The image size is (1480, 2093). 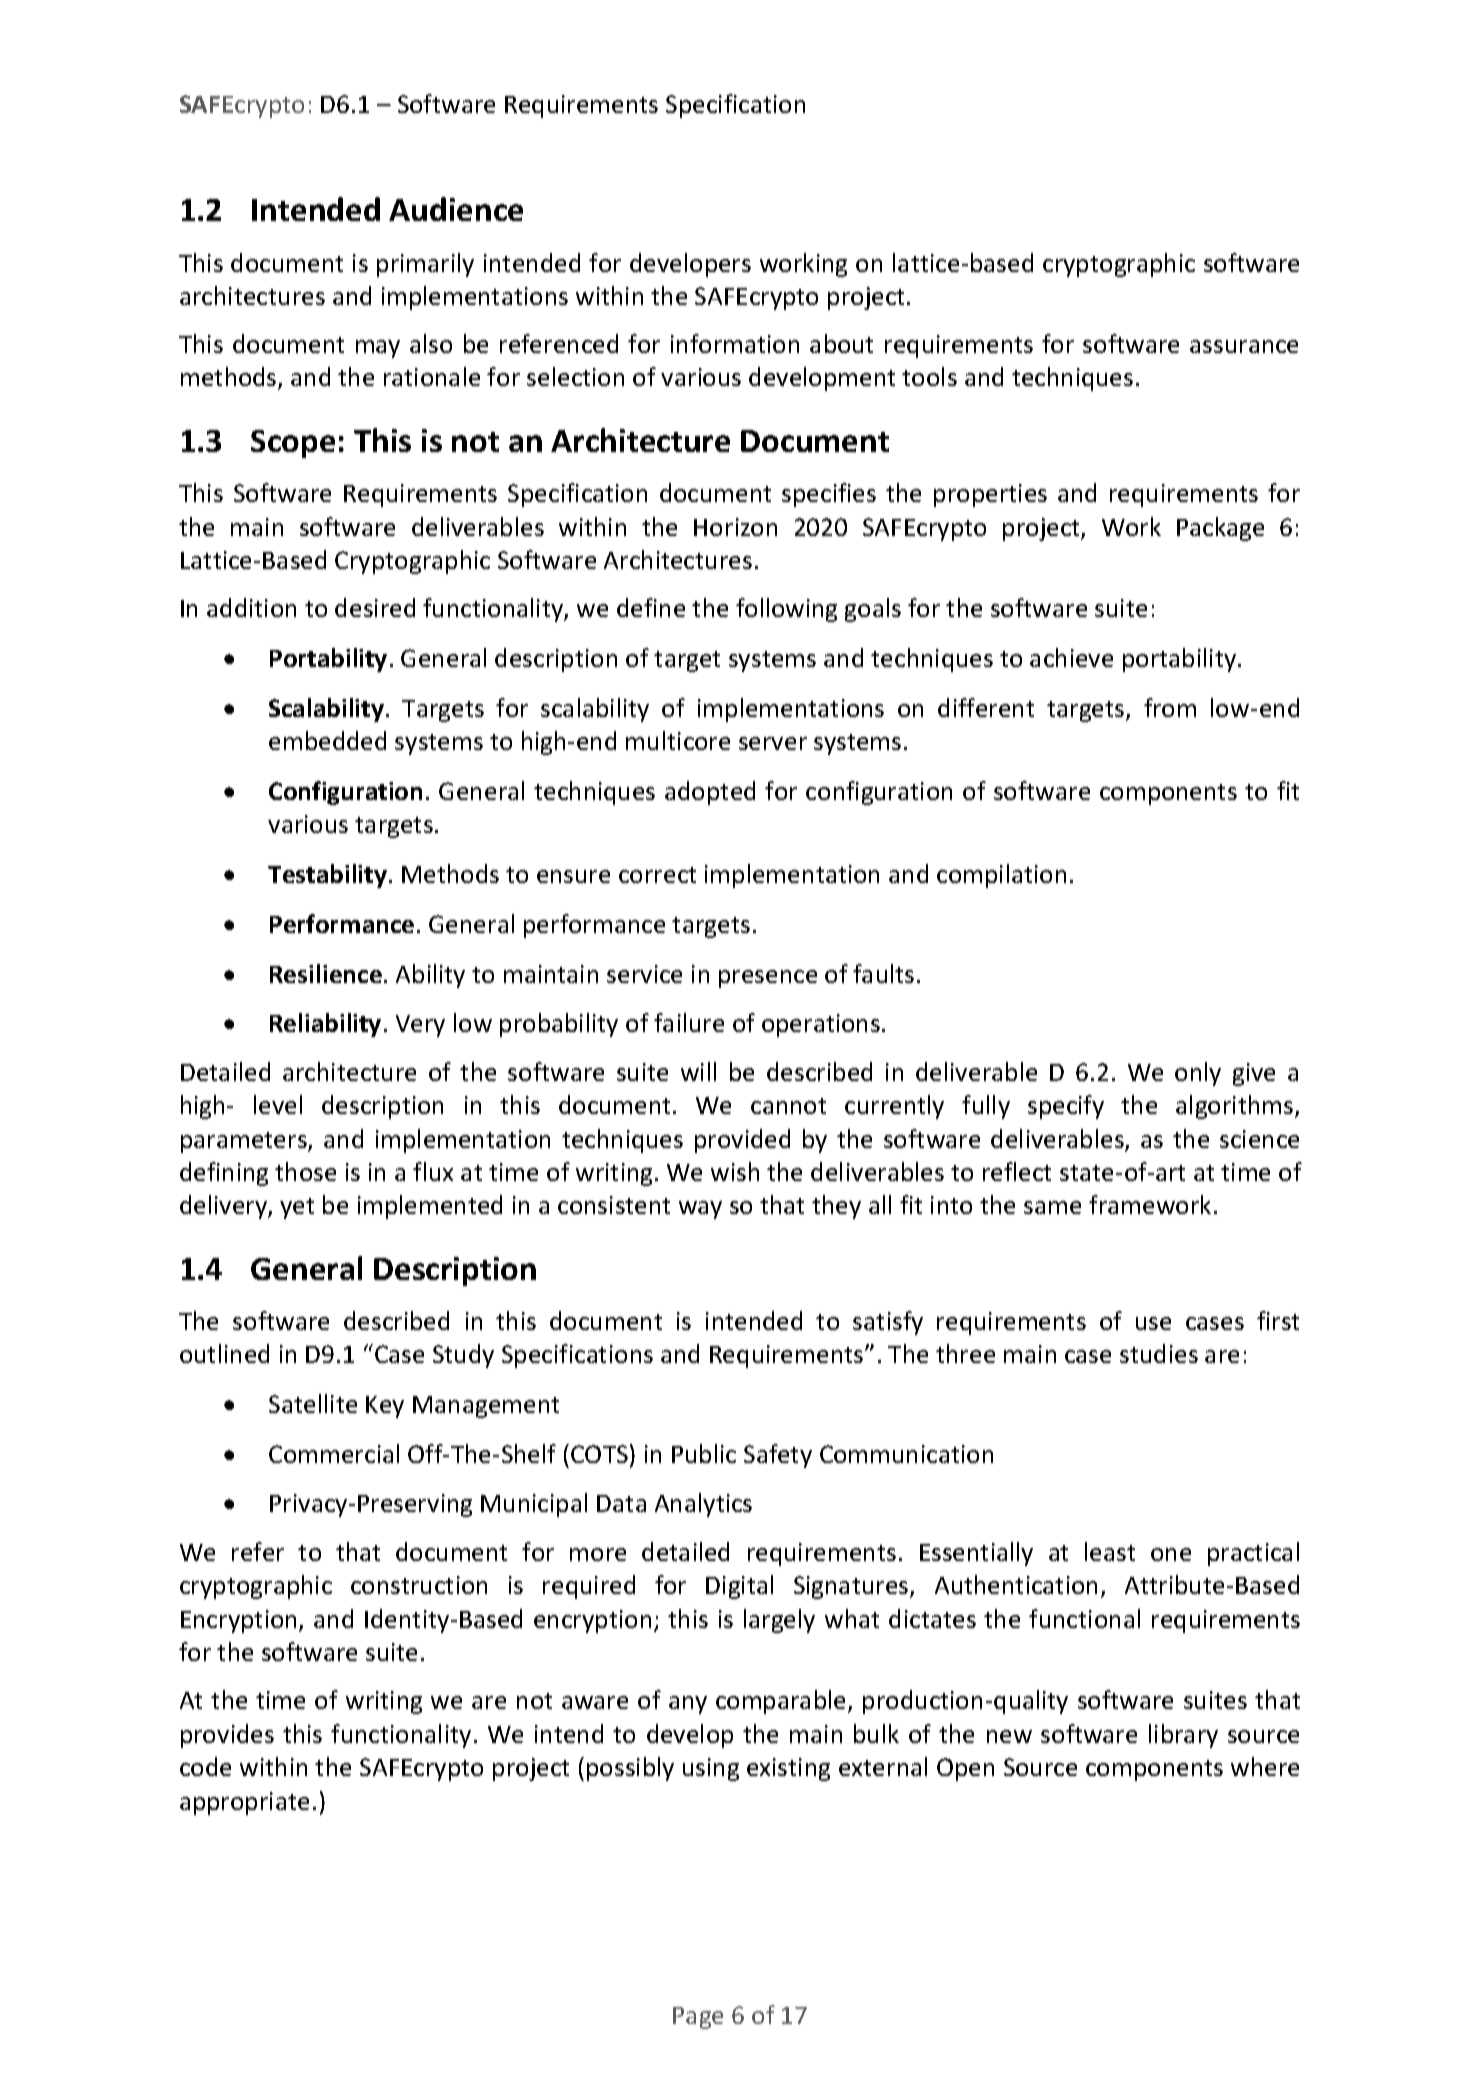 I want to click on primarily, so click(x=425, y=265).
